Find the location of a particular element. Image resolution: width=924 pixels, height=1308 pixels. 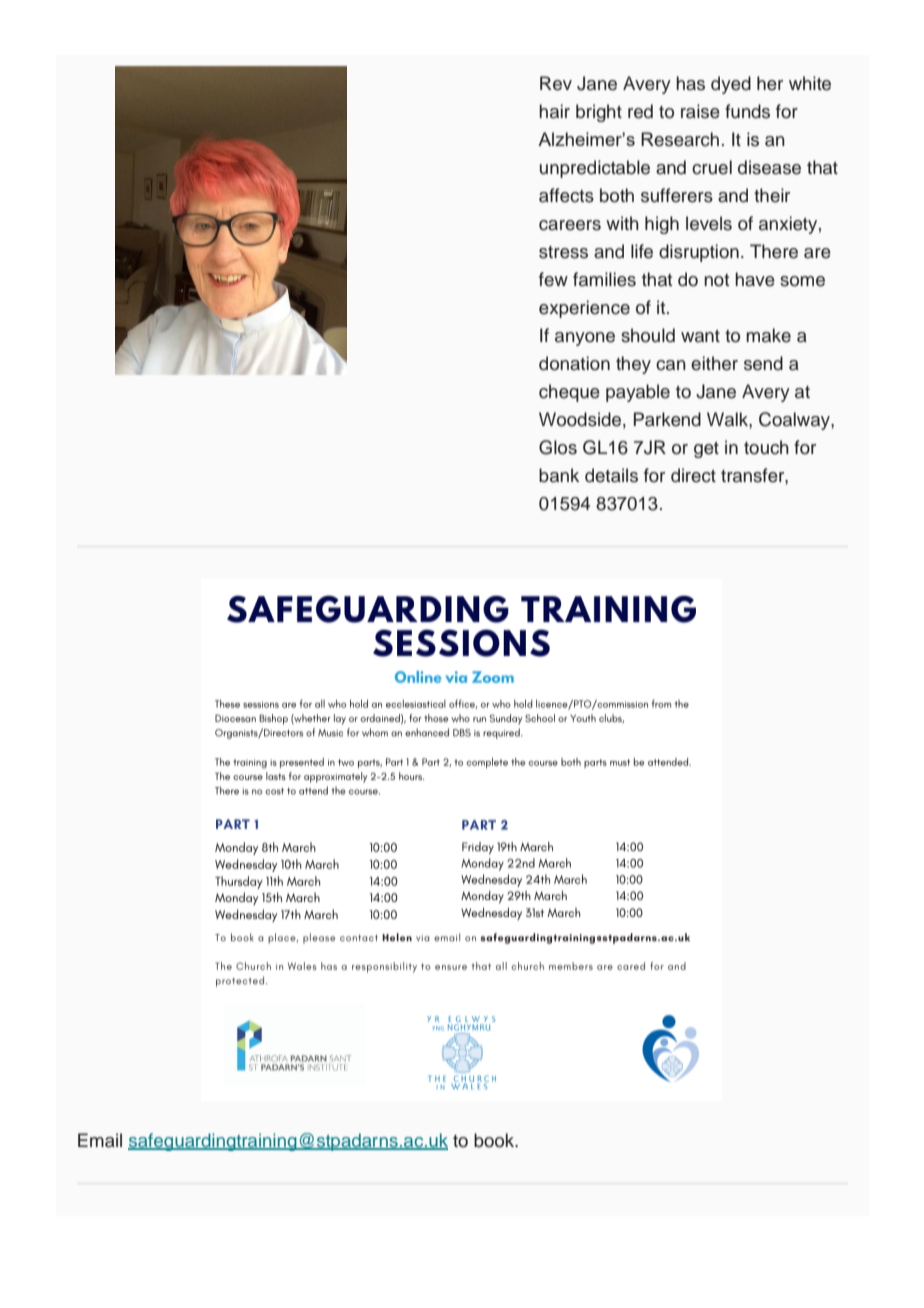

Rev is located at coordinates (556, 83).
